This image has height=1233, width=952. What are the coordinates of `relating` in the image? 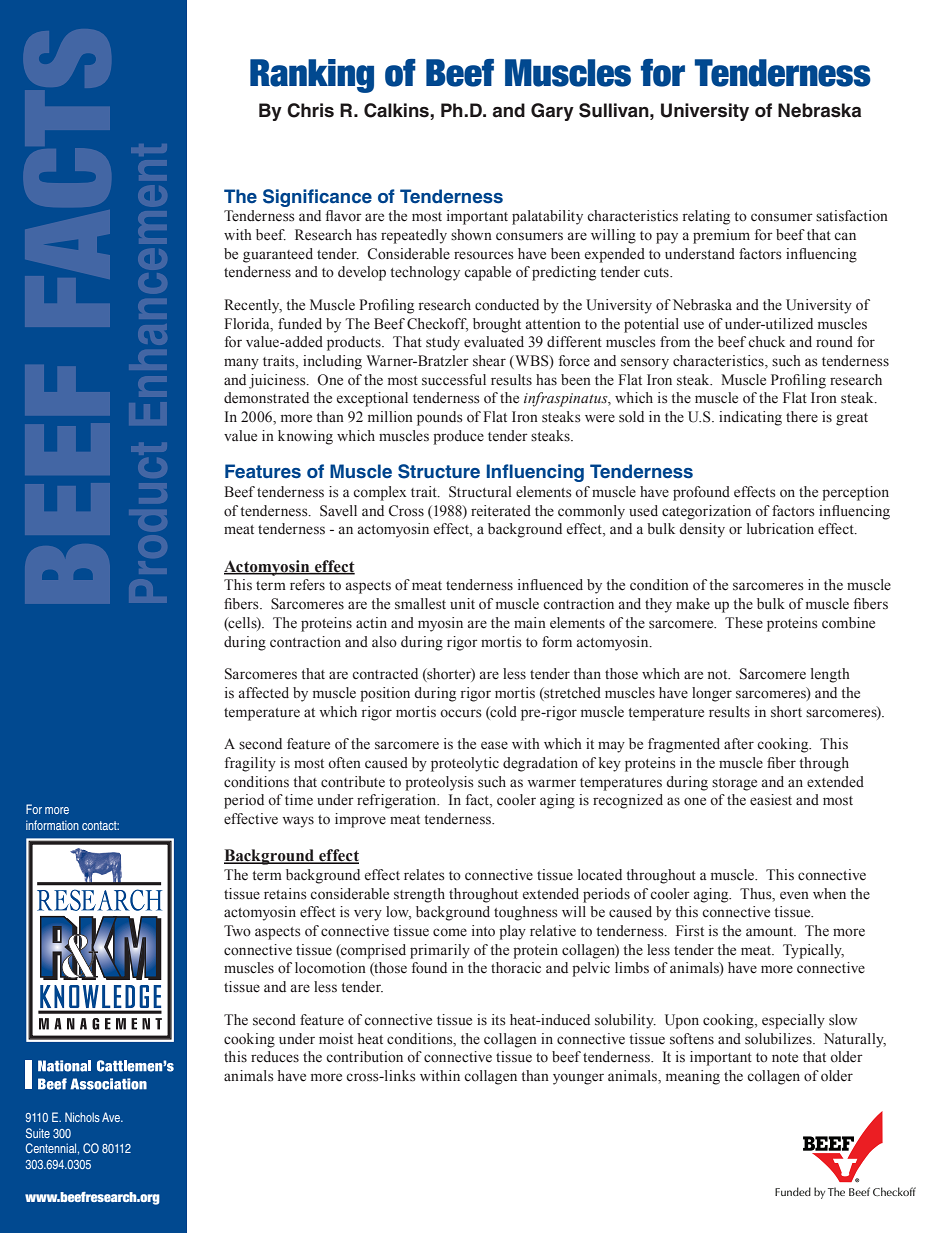 It's located at (706, 217).
